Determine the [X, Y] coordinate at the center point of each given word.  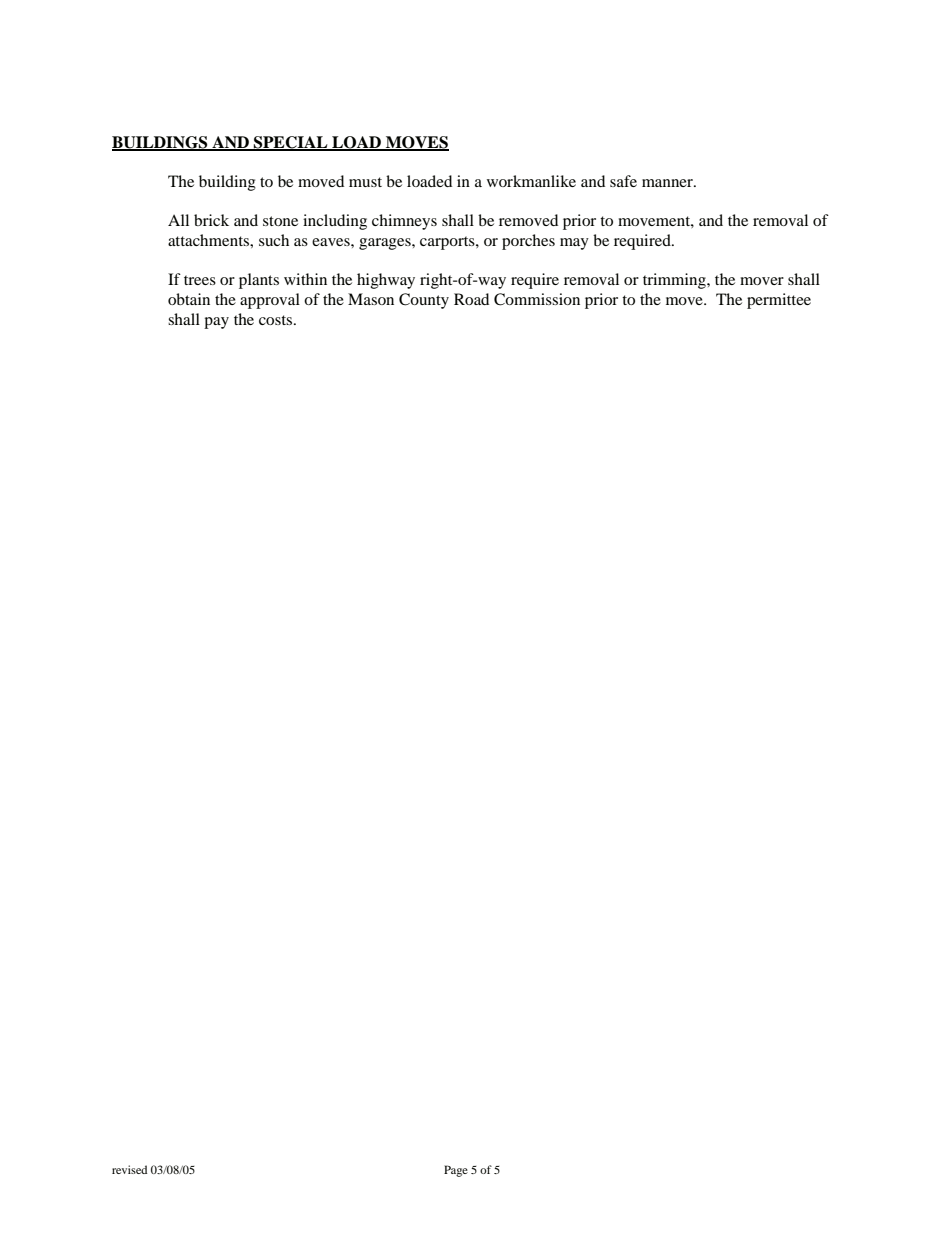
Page [456, 1171]
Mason [371, 299]
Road [471, 299]
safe [623, 181]
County [424, 301]
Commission [537, 299]
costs [277, 320]
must [365, 182]
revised [129, 1169]
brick [211, 220]
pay [216, 323]
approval [270, 301]
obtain [189, 299]
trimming [675, 281]
